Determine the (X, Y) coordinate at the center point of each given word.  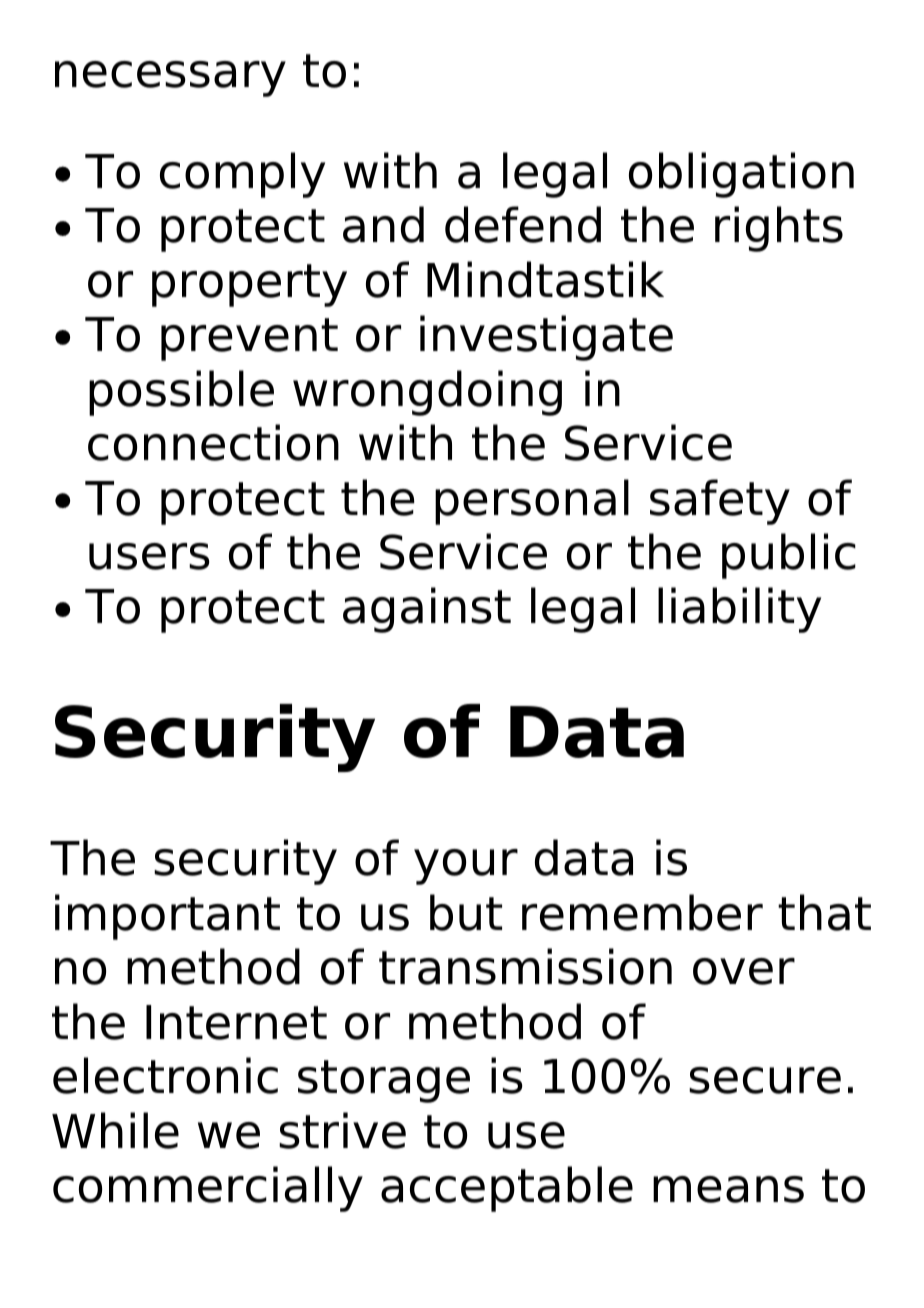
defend (523, 224)
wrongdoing (427, 393)
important (167, 917)
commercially (208, 1189)
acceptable (507, 1189)
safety (720, 502)
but (466, 912)
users (149, 556)
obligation (741, 175)
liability (739, 610)
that (824, 912)
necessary (170, 79)
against (427, 610)
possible (181, 393)
